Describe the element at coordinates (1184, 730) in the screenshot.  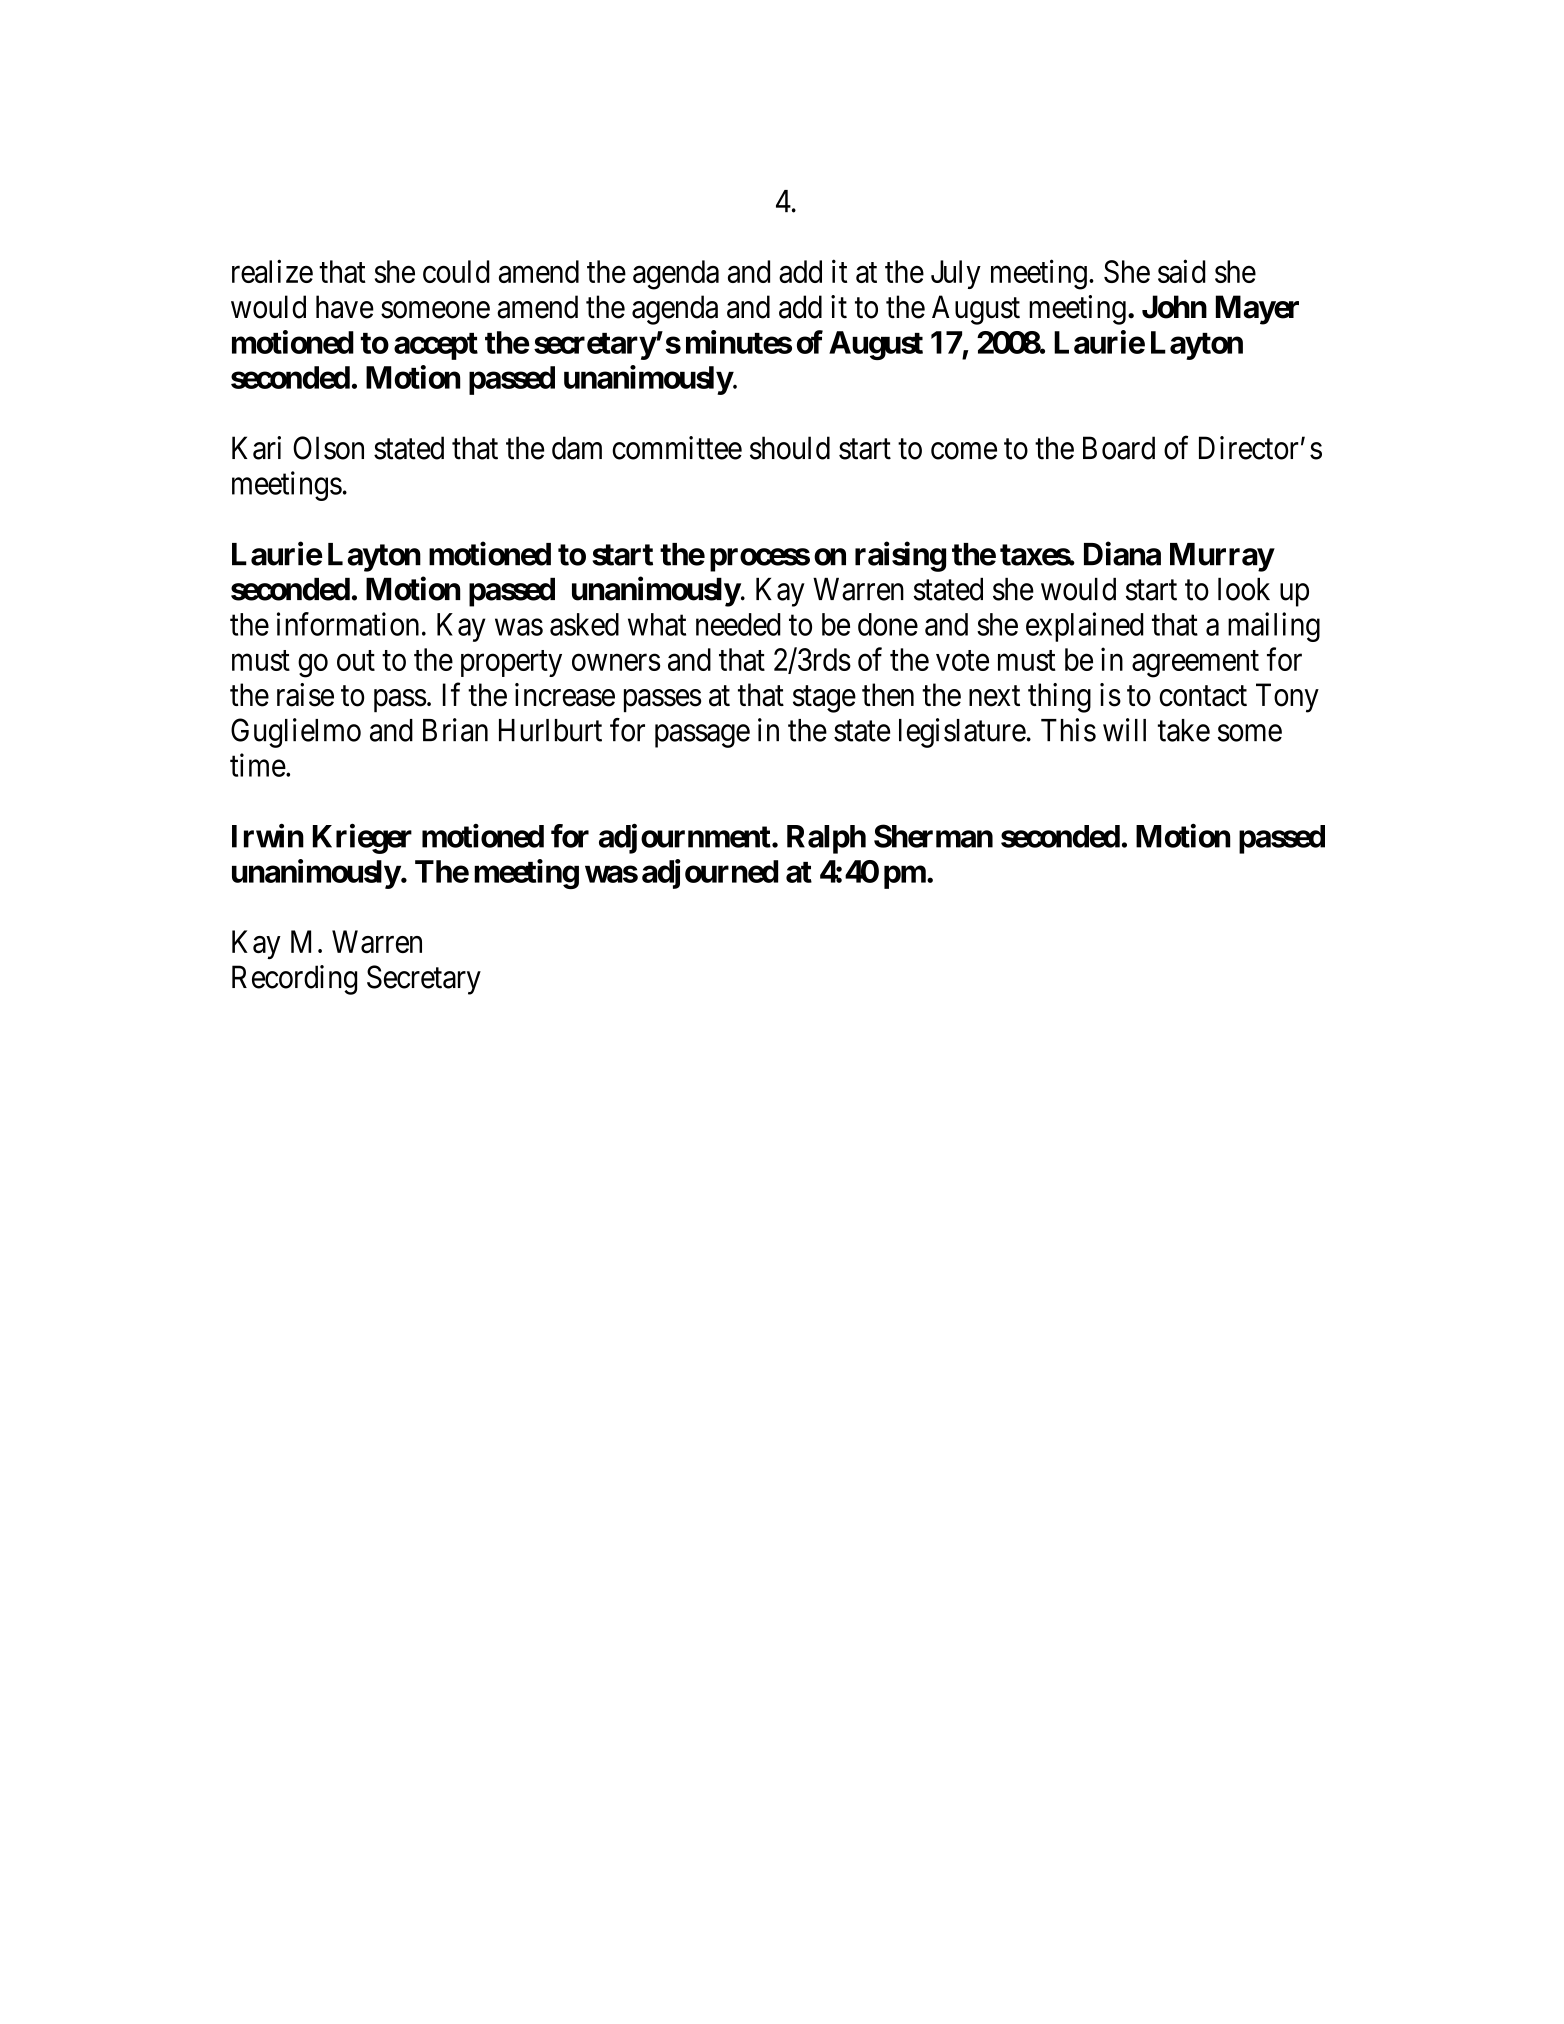
I see `take` at that location.
